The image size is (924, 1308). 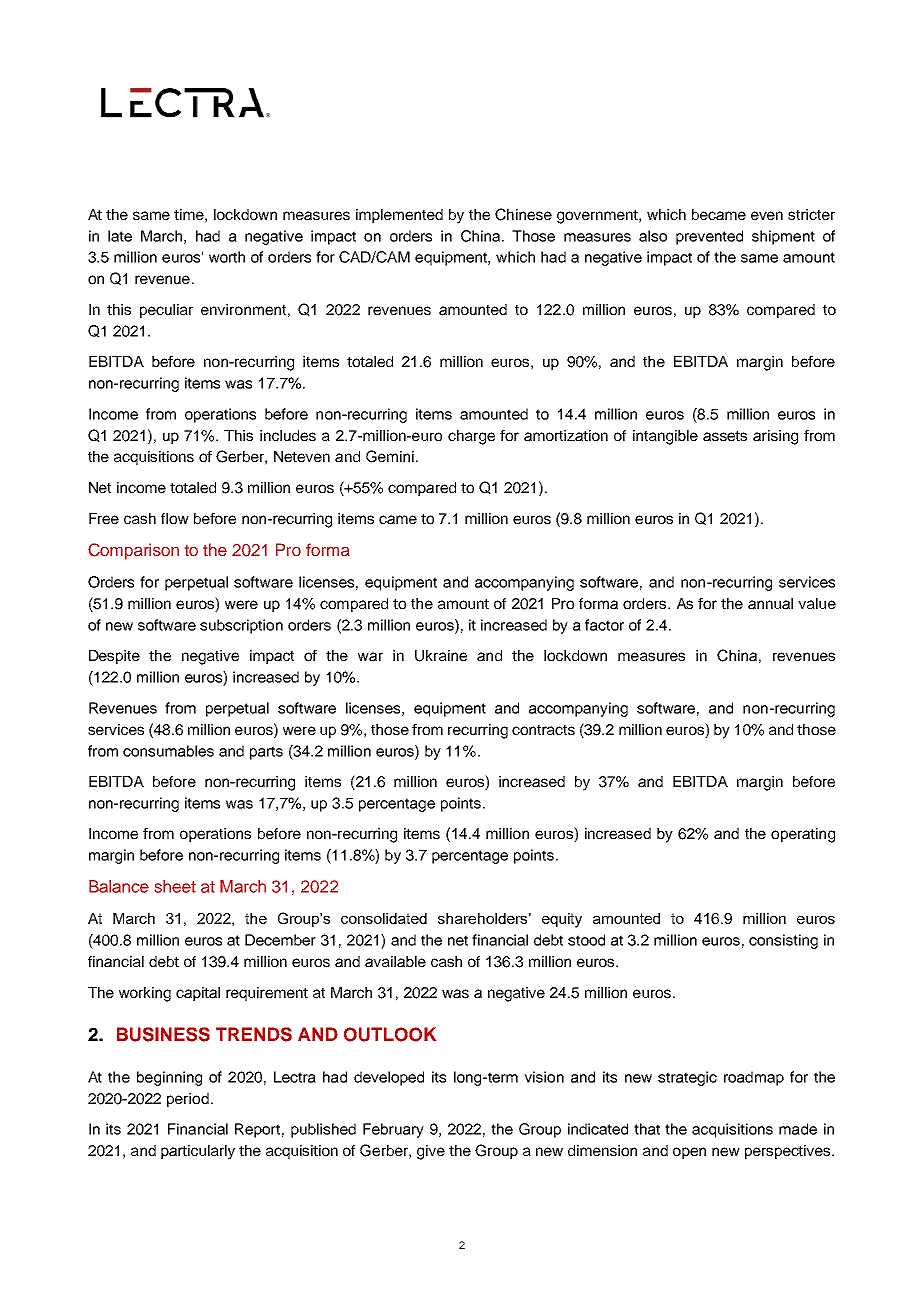 What do you see at coordinates (399, 216) in the image?
I see `implemented` at bounding box center [399, 216].
